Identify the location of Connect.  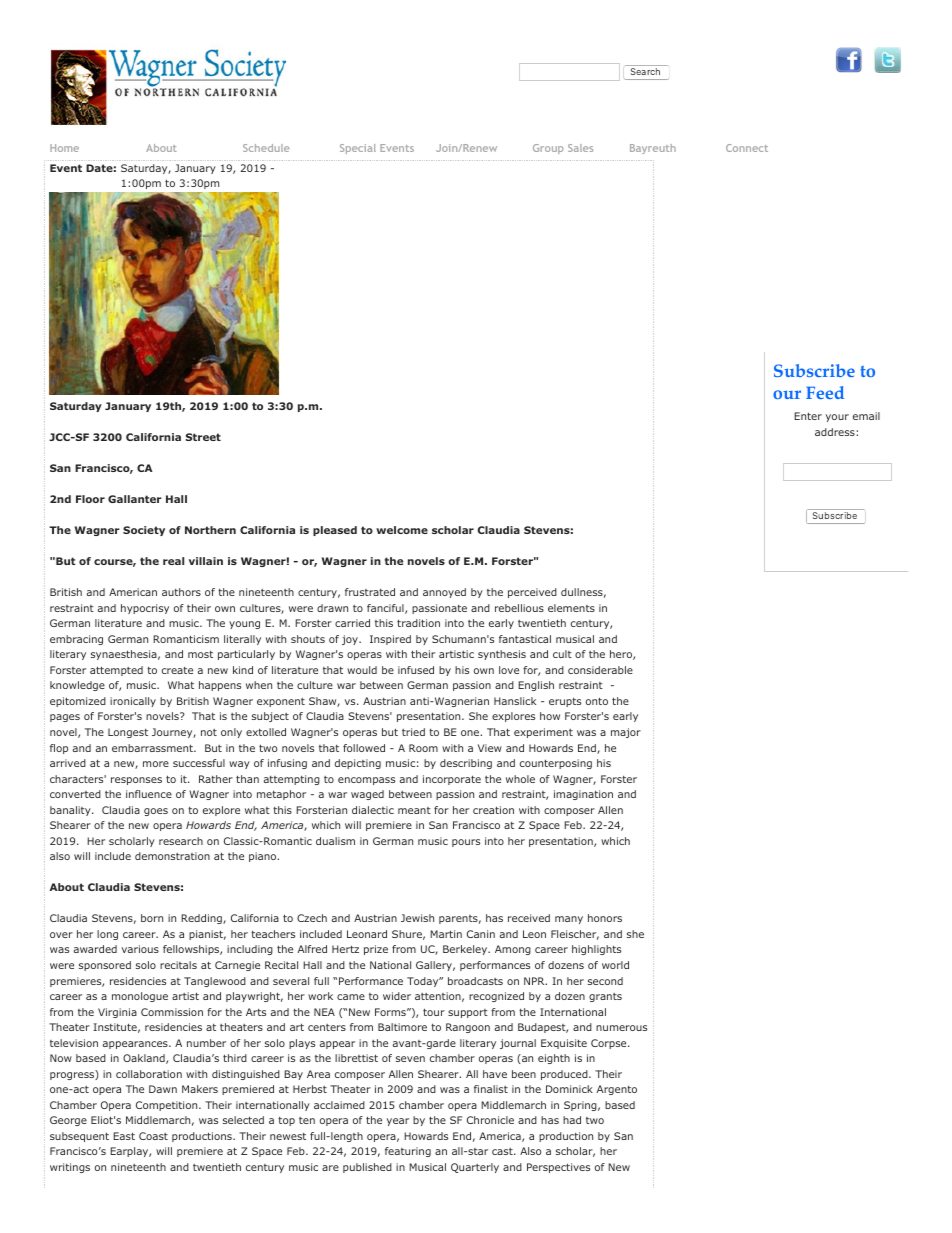
(747, 148).
